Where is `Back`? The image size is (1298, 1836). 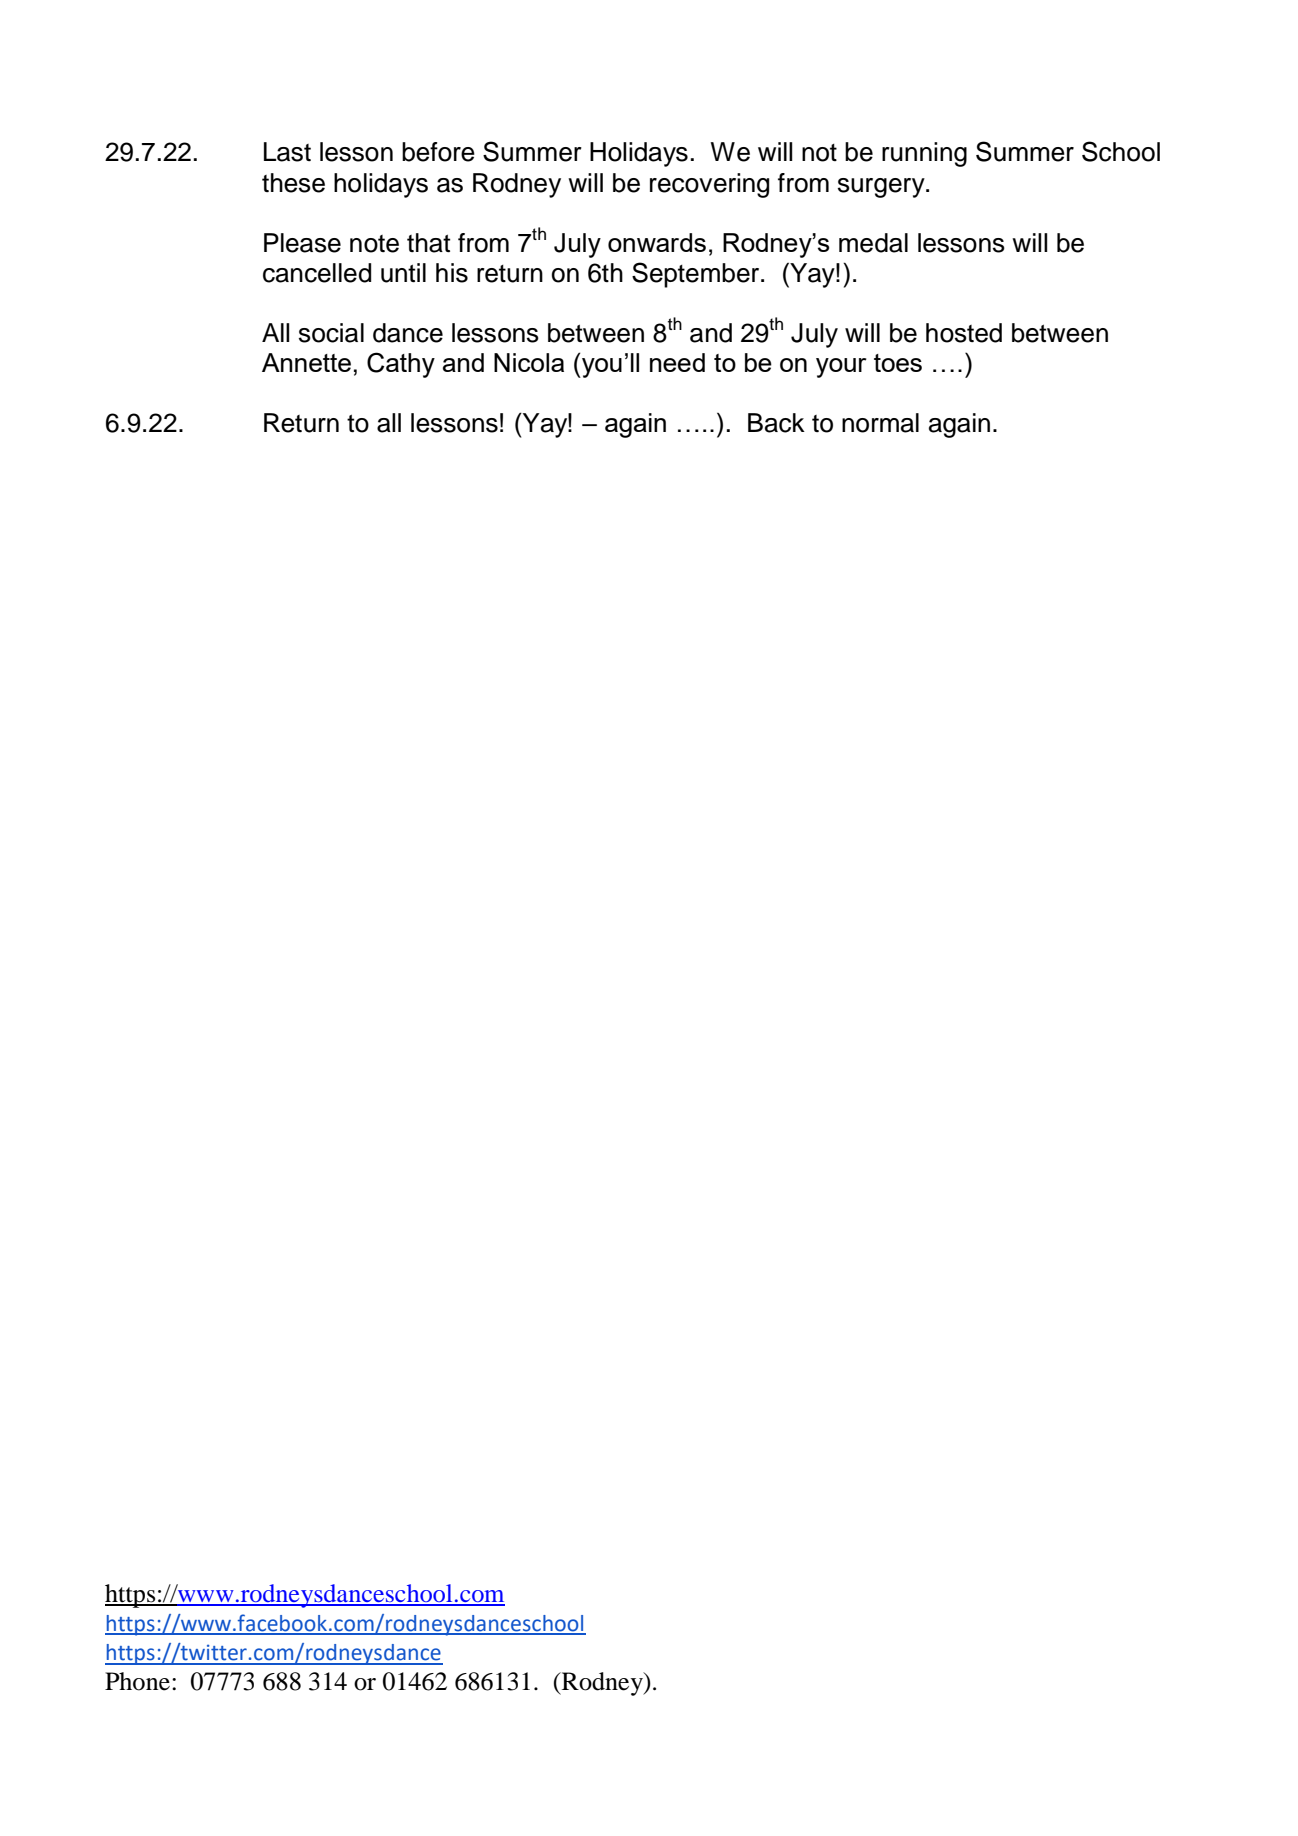
Back is located at coordinates (776, 423).
